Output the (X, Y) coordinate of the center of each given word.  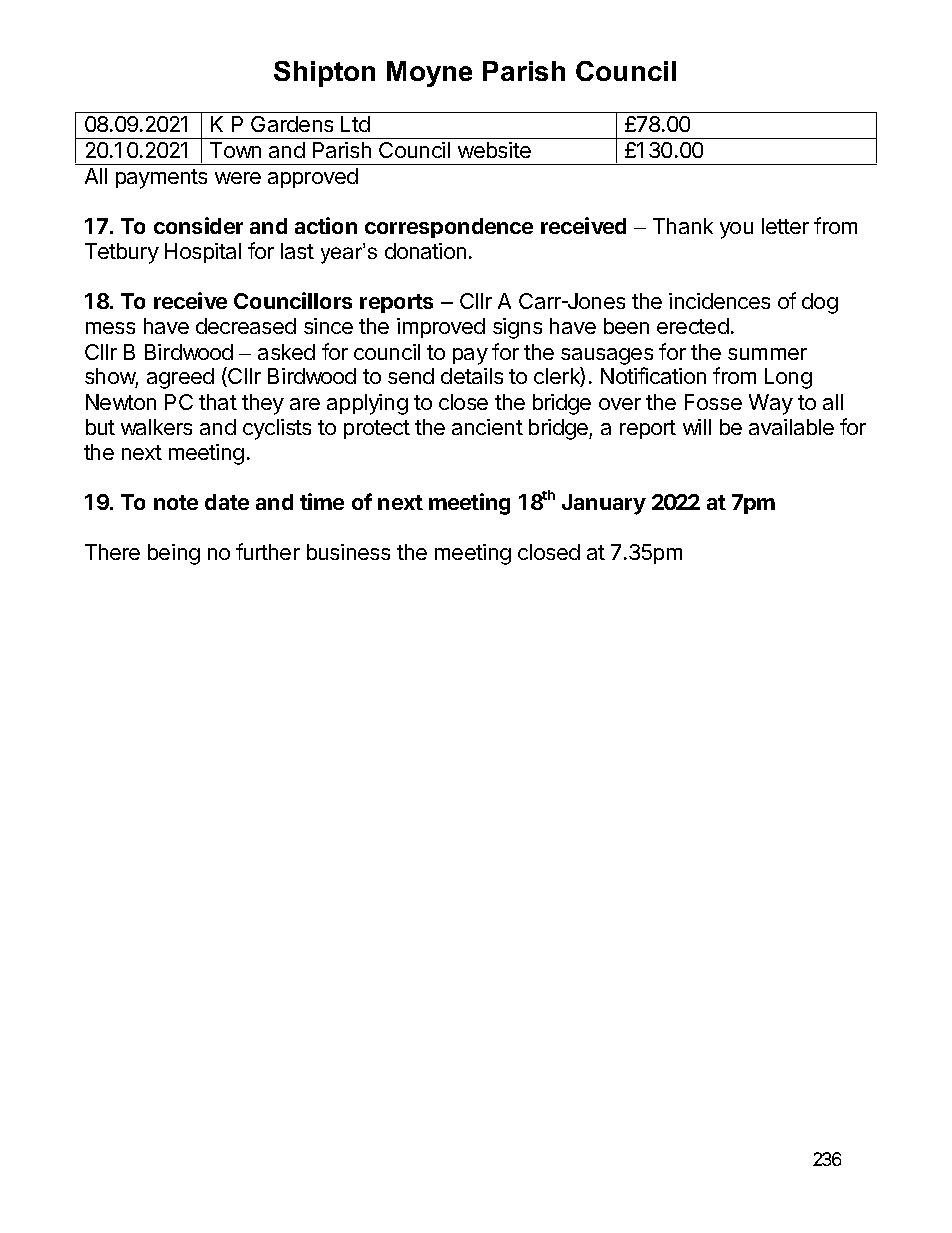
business (348, 552)
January (604, 504)
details (472, 376)
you (736, 230)
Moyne (429, 74)
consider (198, 225)
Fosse (713, 402)
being (174, 554)
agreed (180, 378)
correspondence (449, 228)
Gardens (292, 124)
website (494, 150)
